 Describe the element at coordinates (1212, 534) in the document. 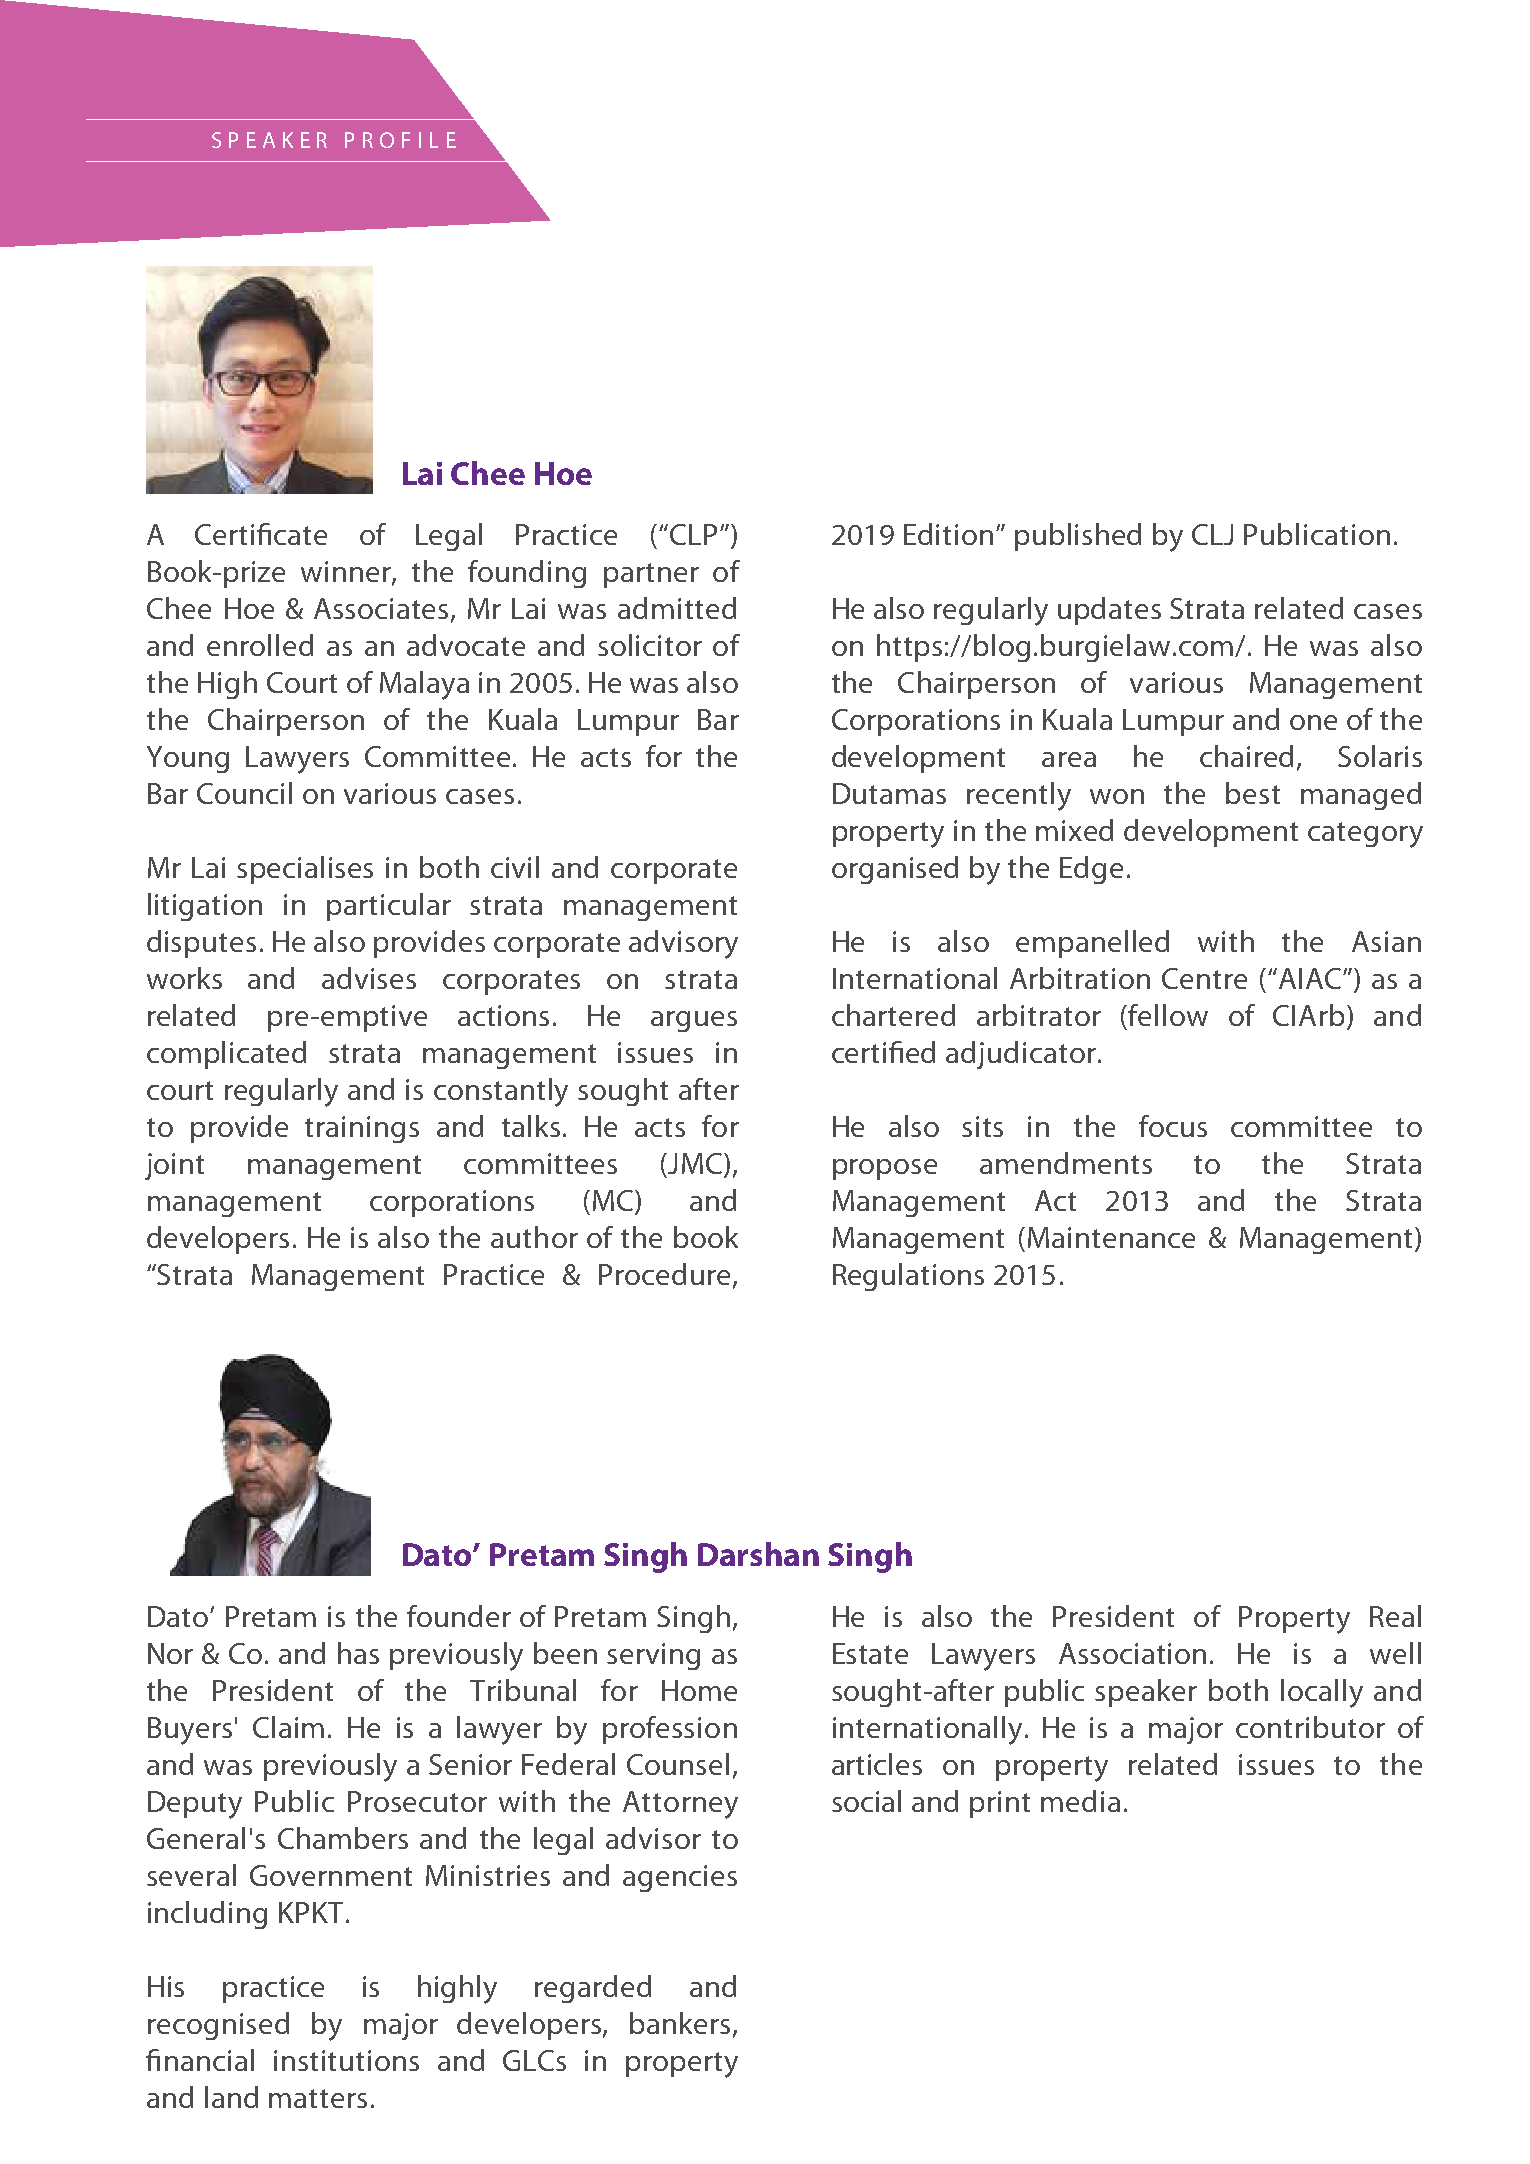

I see `CLJ` at that location.
